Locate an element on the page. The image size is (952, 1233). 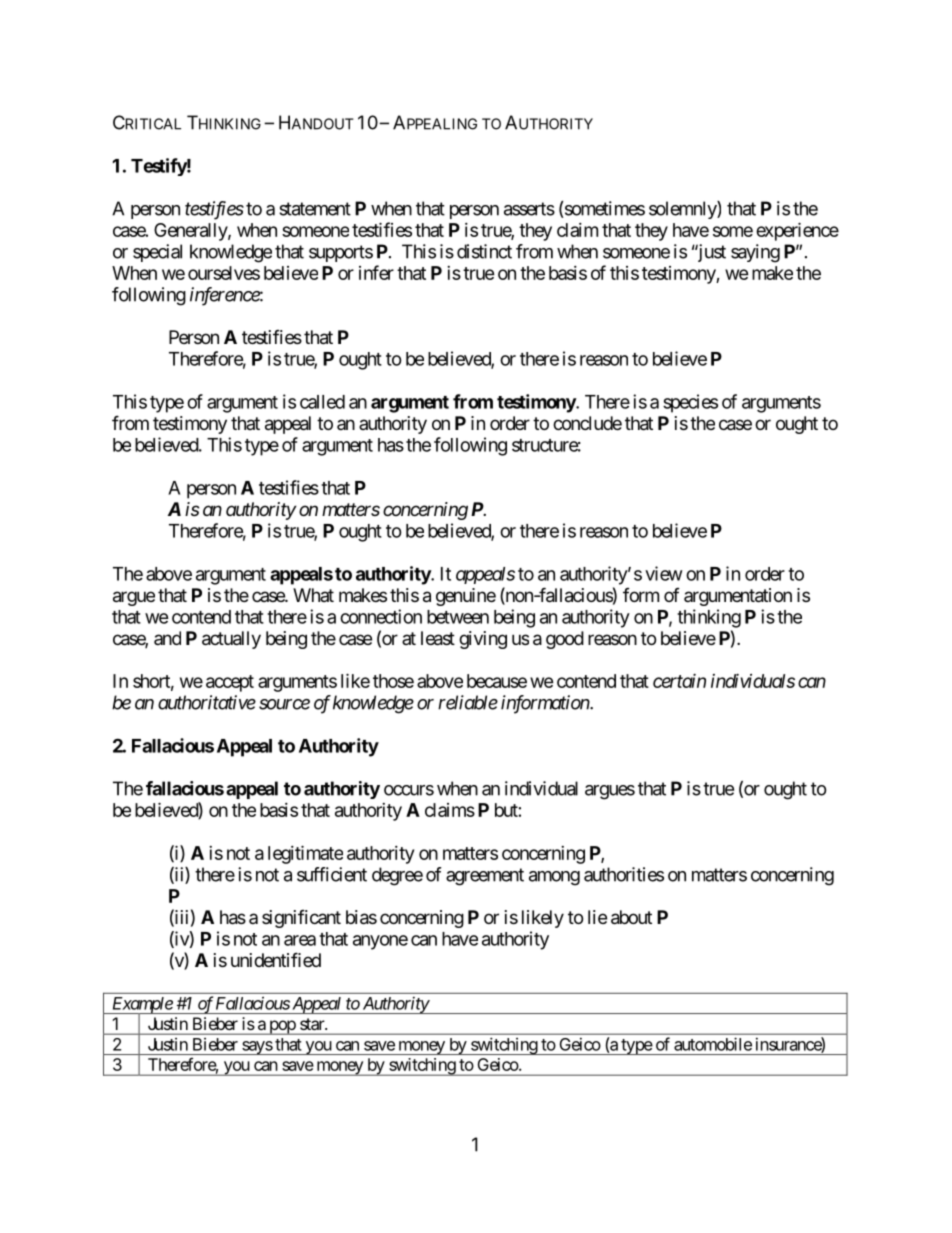
authoritative is located at coordinates (207, 702).
